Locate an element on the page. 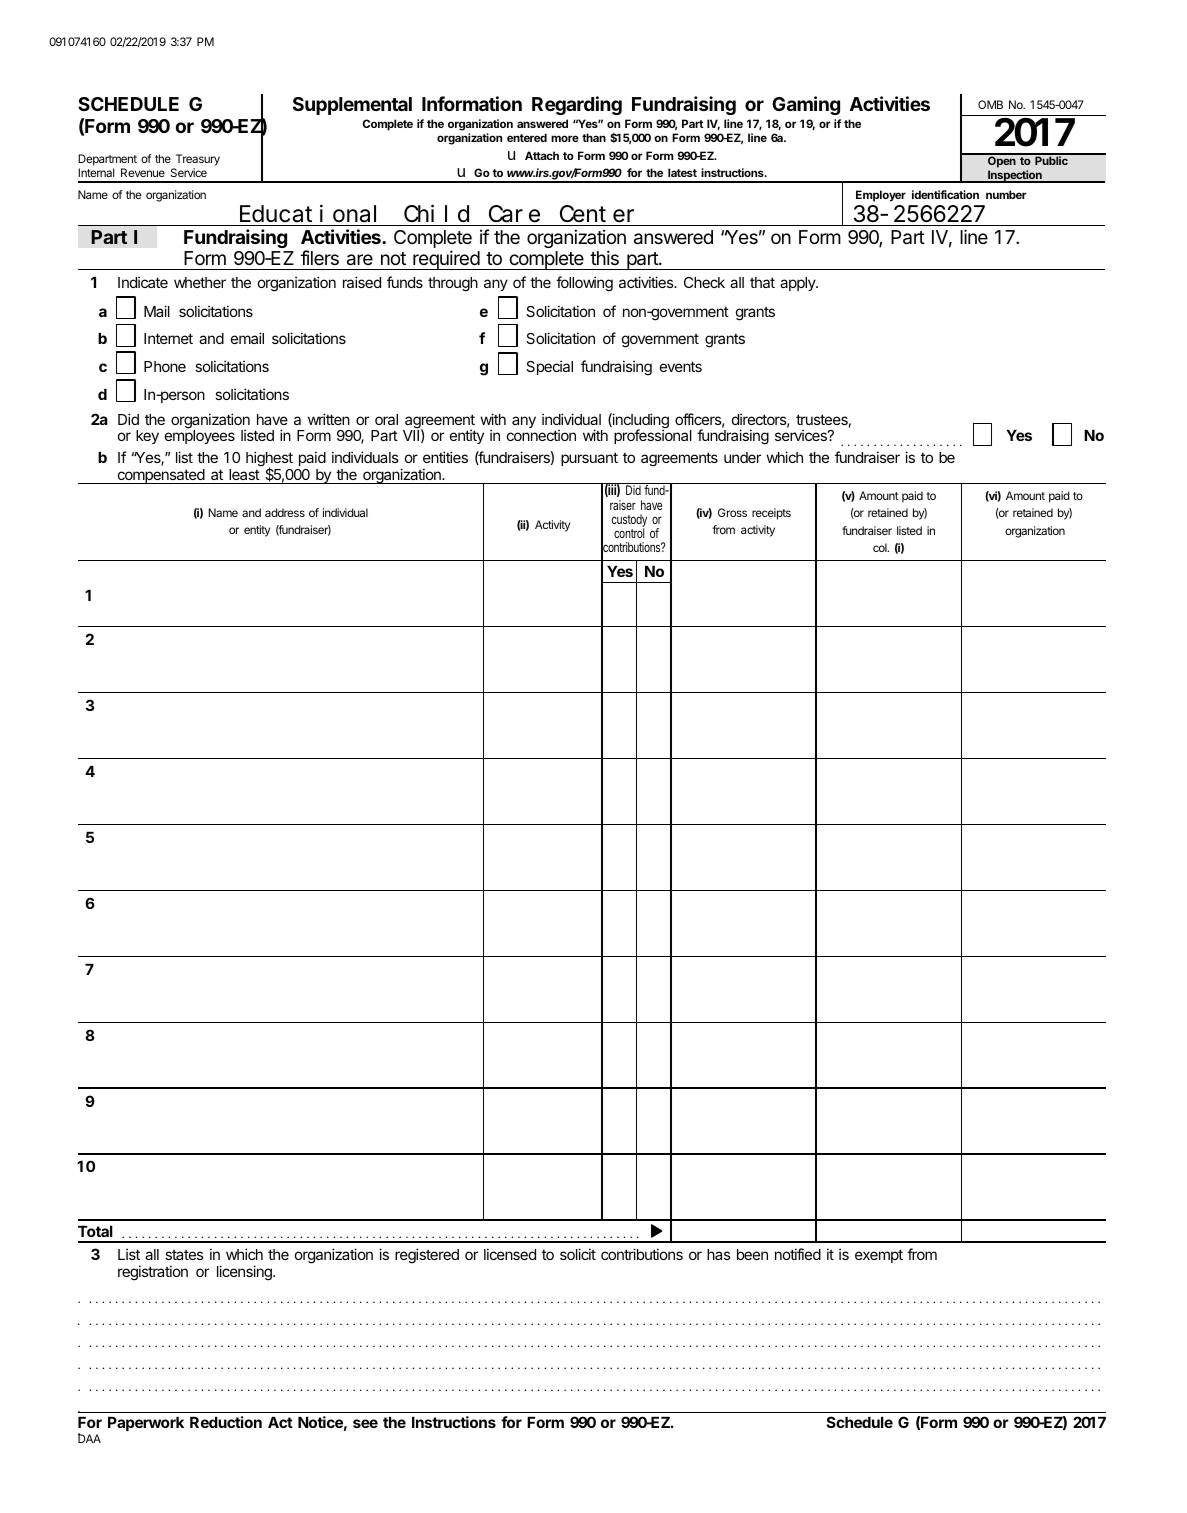 The width and height of the image is (1187, 1513). receipts is located at coordinates (771, 514).
